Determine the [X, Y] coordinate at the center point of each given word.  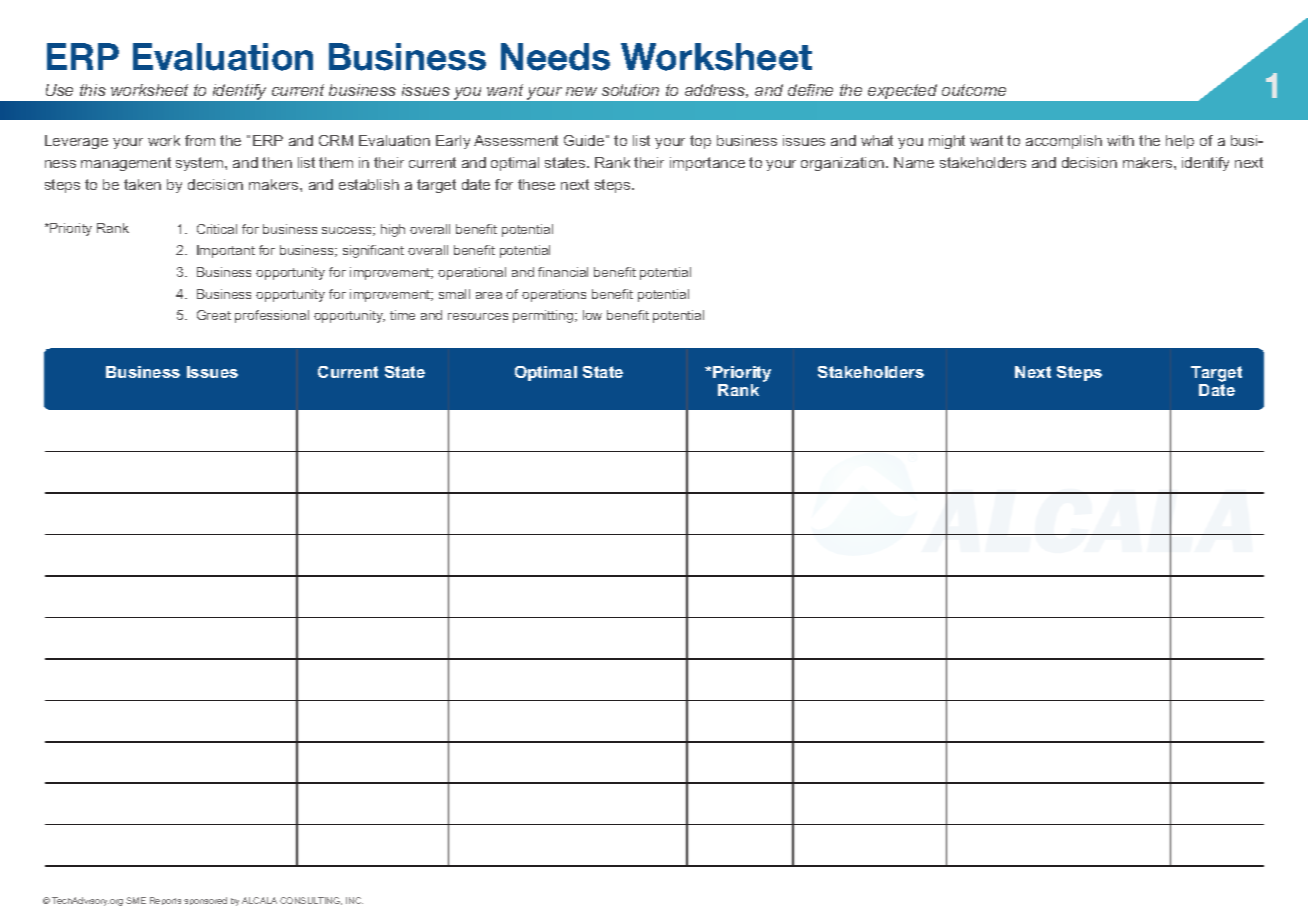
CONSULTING [311, 901]
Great [214, 315]
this [93, 90]
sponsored [205, 901]
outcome [974, 90]
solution [630, 90]
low [592, 315]
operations [554, 295]
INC [354, 900]
